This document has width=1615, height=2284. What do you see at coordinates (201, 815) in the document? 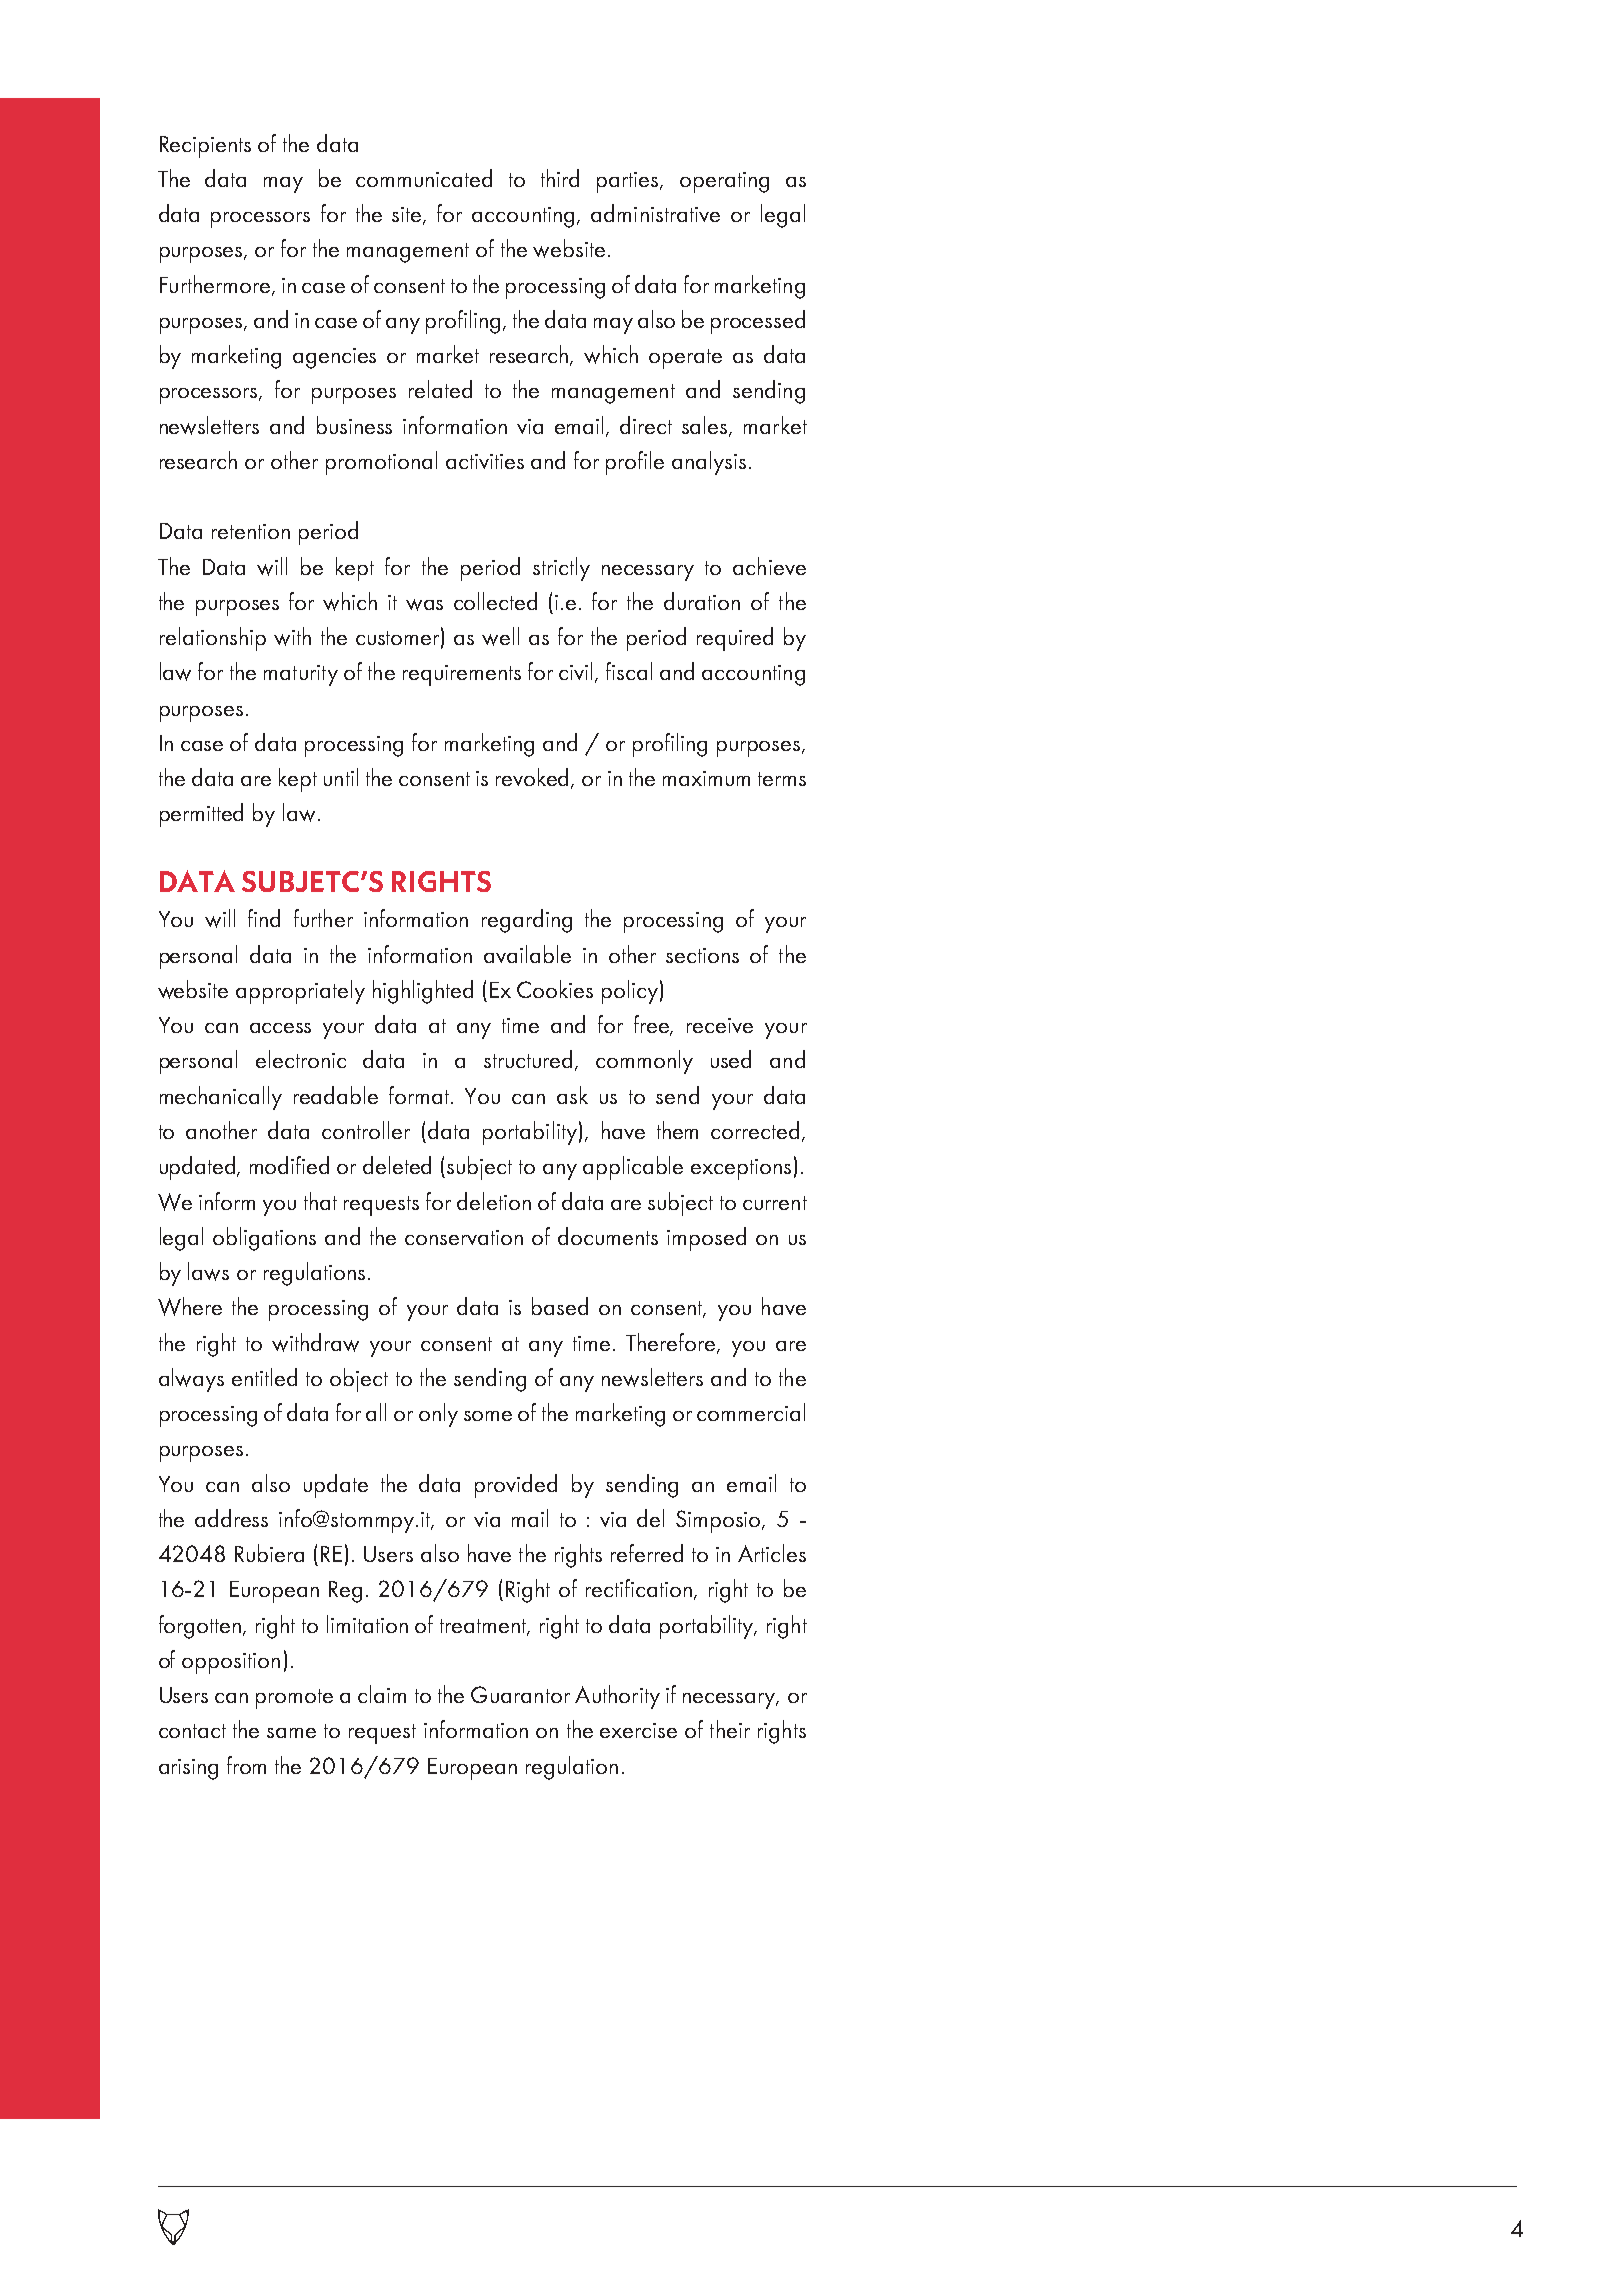
I see `permitted` at bounding box center [201, 815].
